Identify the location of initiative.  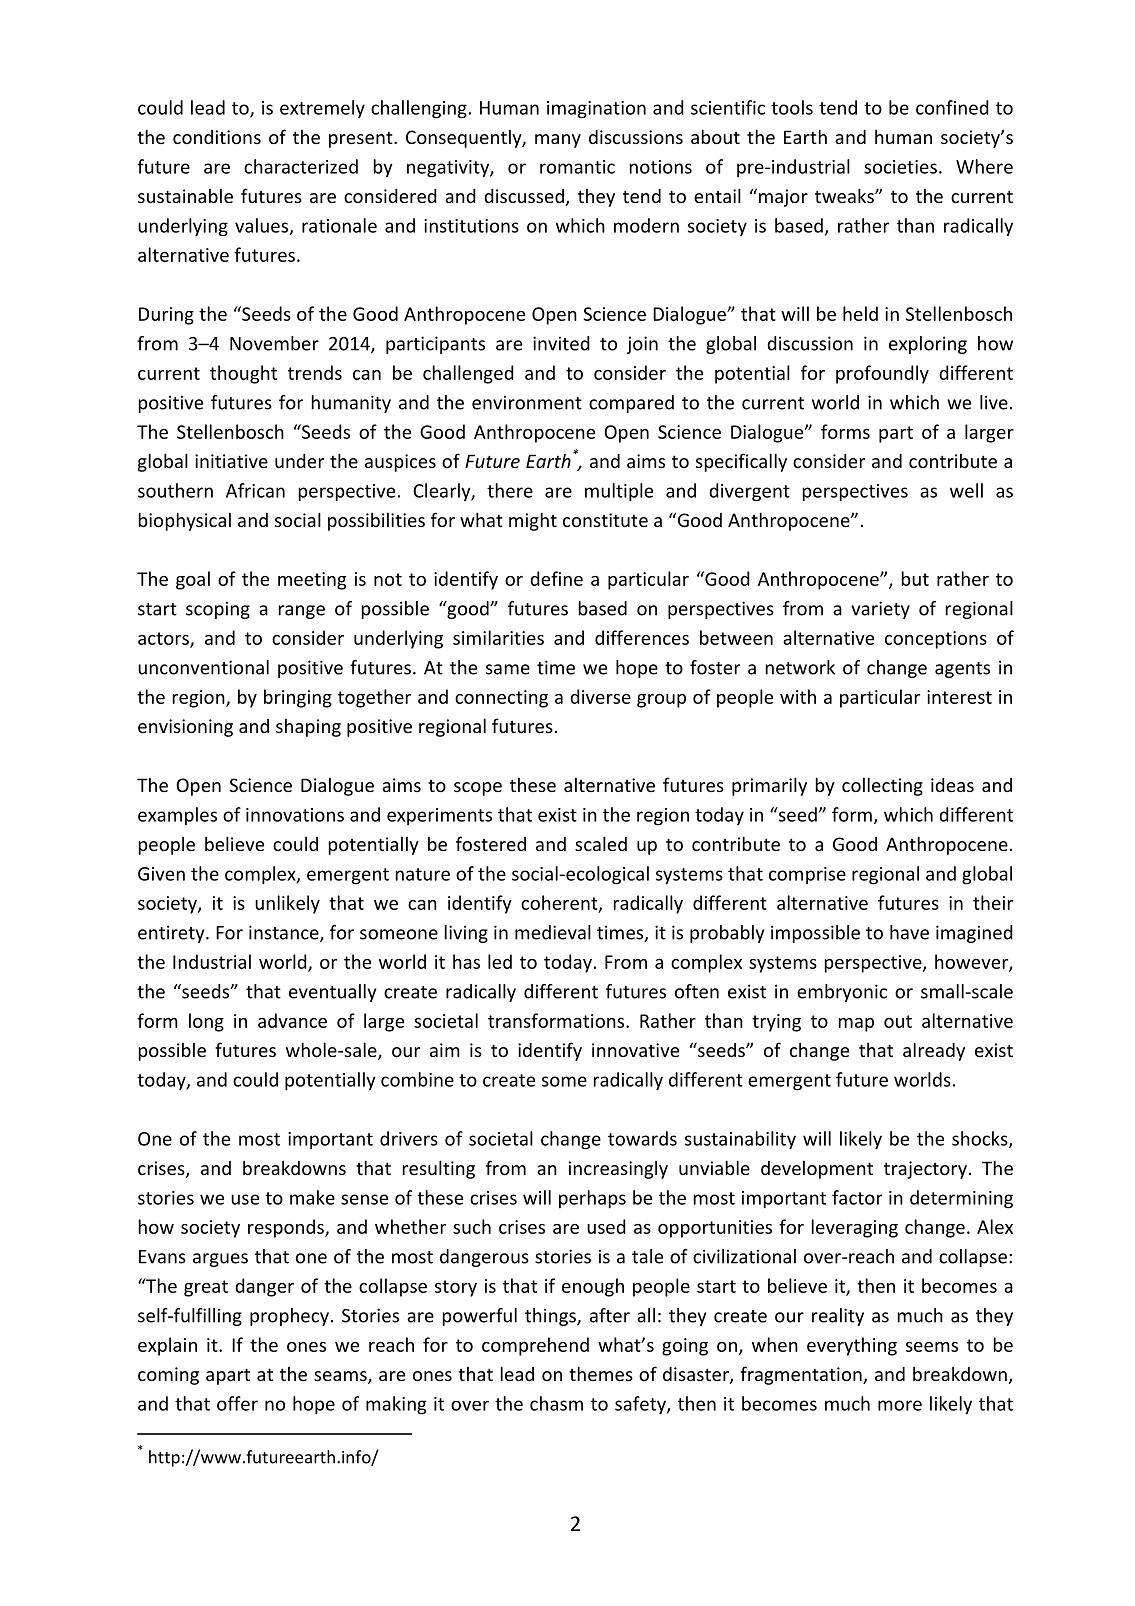
(231, 461).
